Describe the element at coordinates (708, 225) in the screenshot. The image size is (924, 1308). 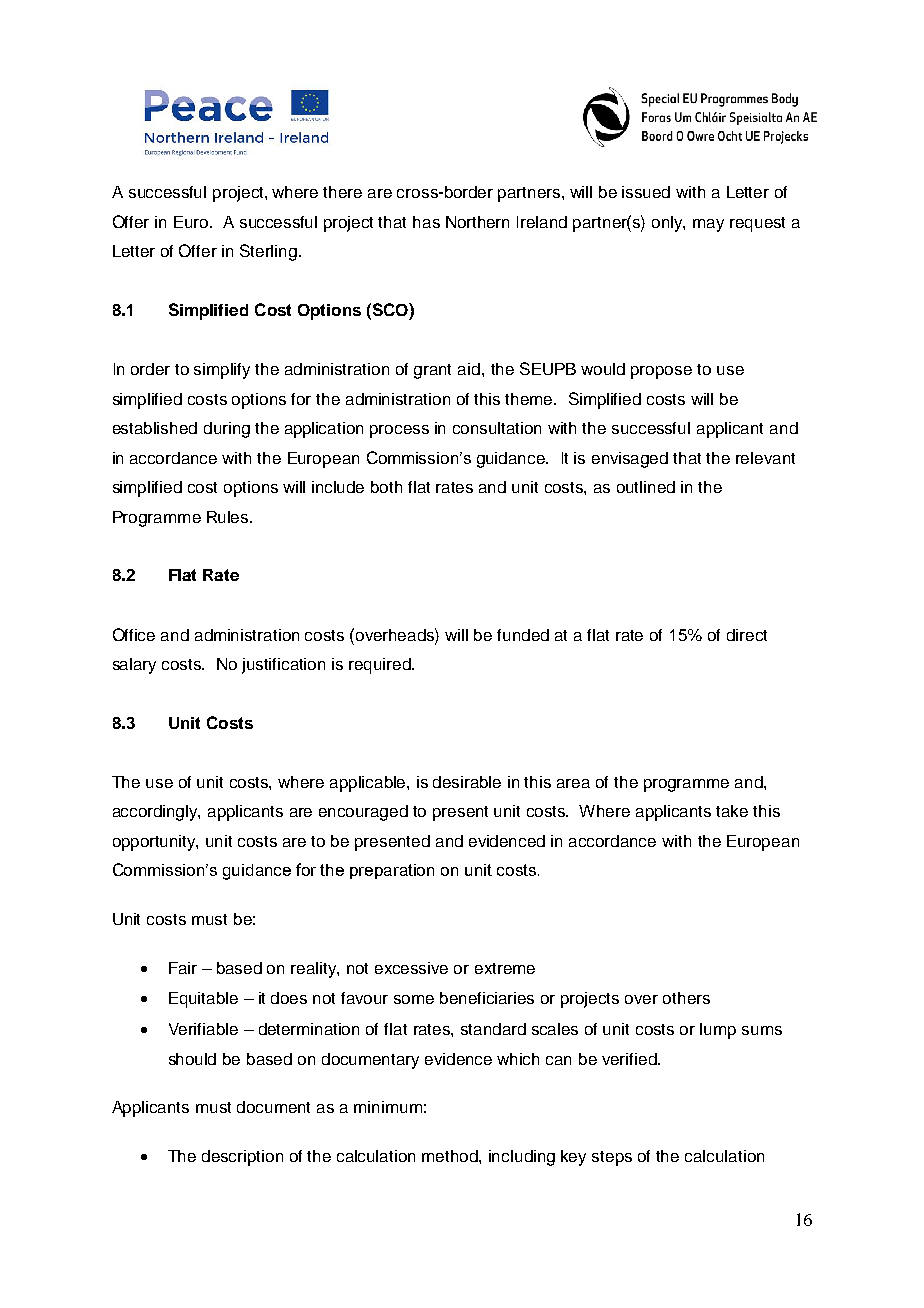
I see `may` at that location.
